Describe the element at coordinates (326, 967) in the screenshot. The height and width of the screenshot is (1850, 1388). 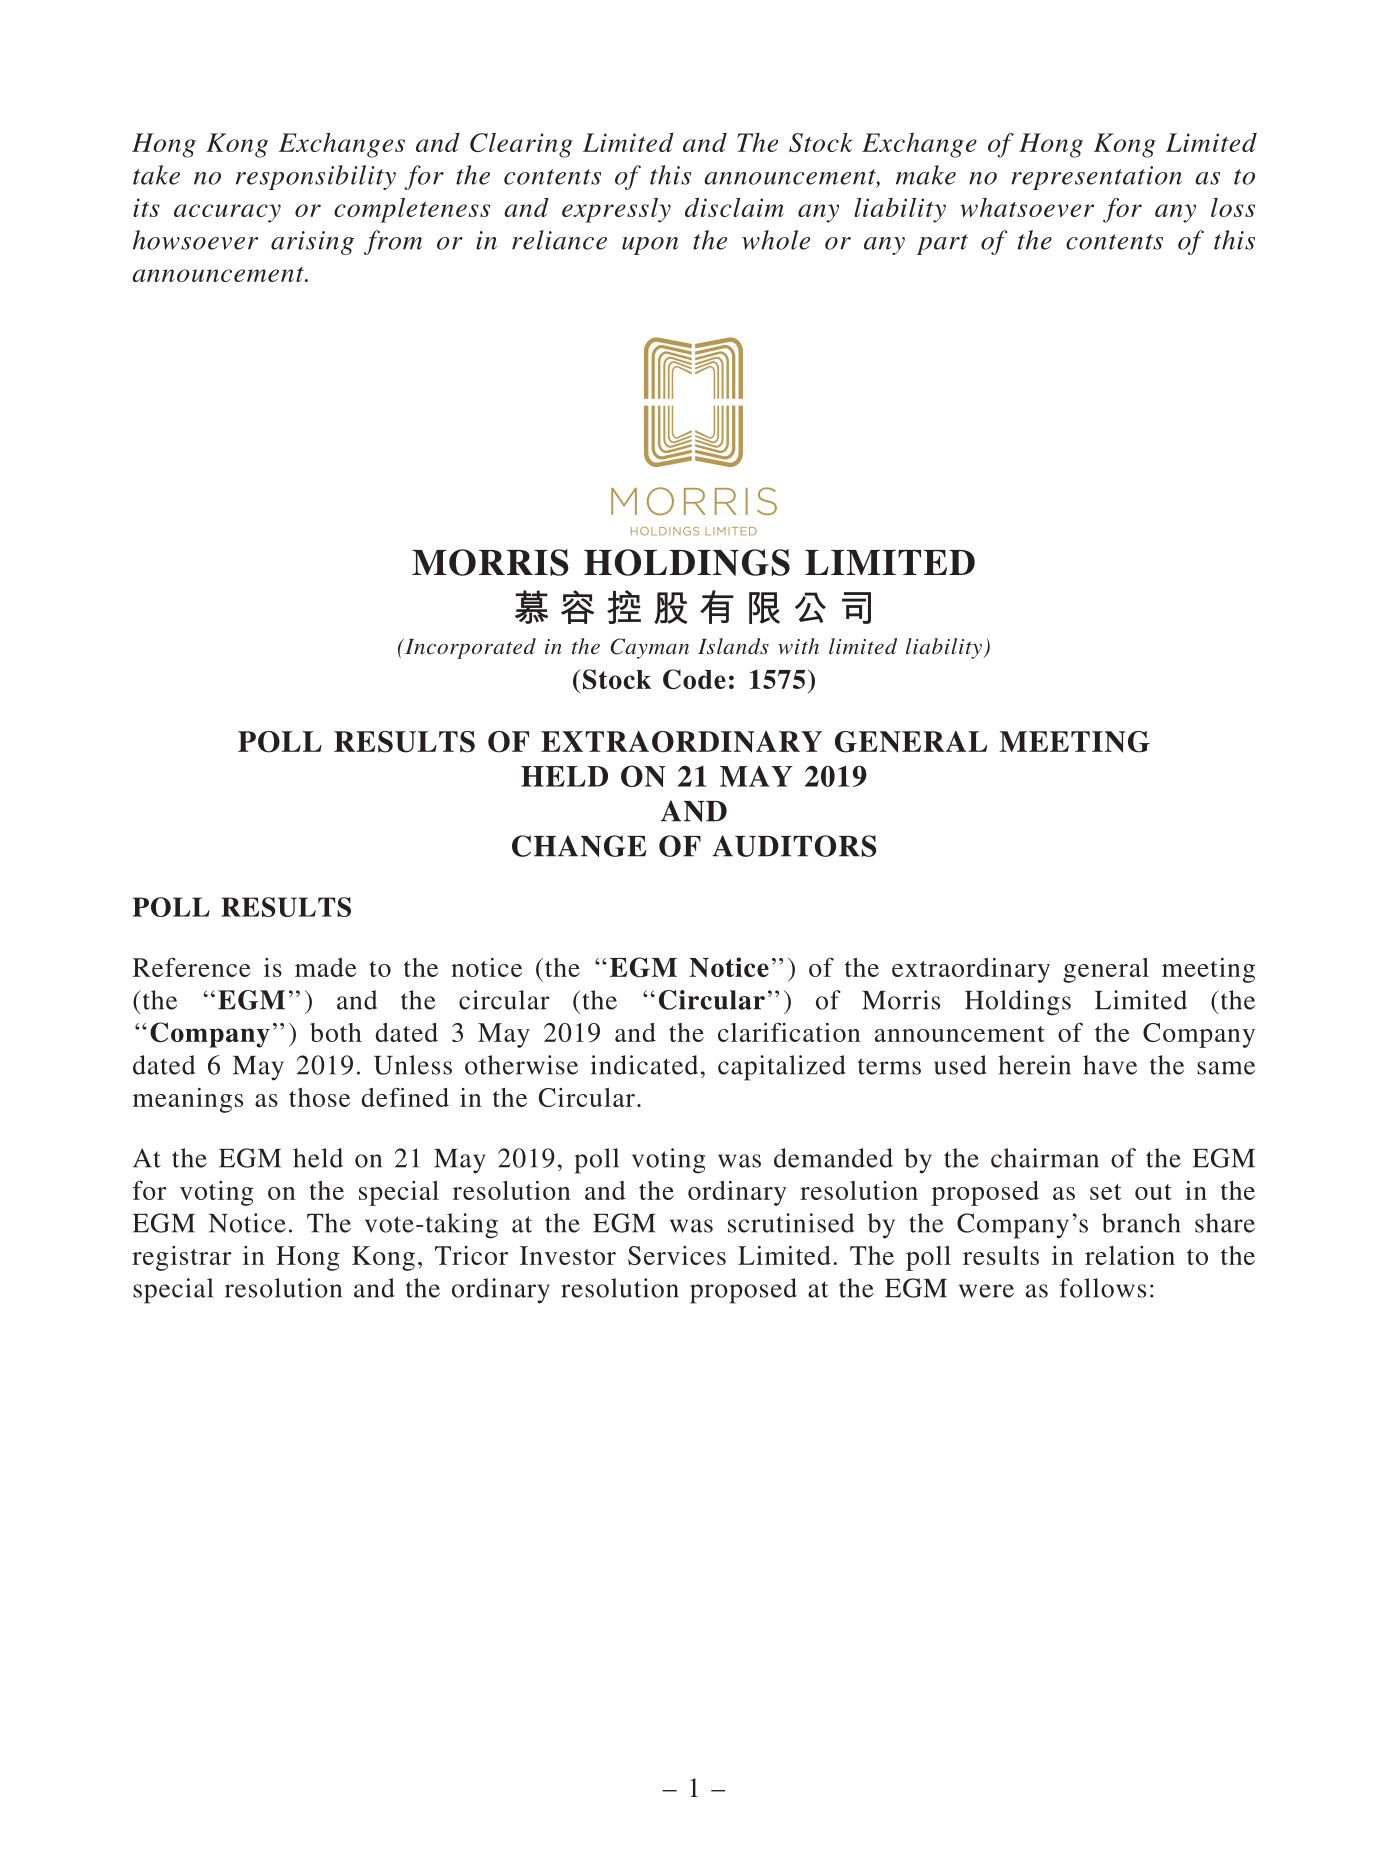
I see `made` at that location.
